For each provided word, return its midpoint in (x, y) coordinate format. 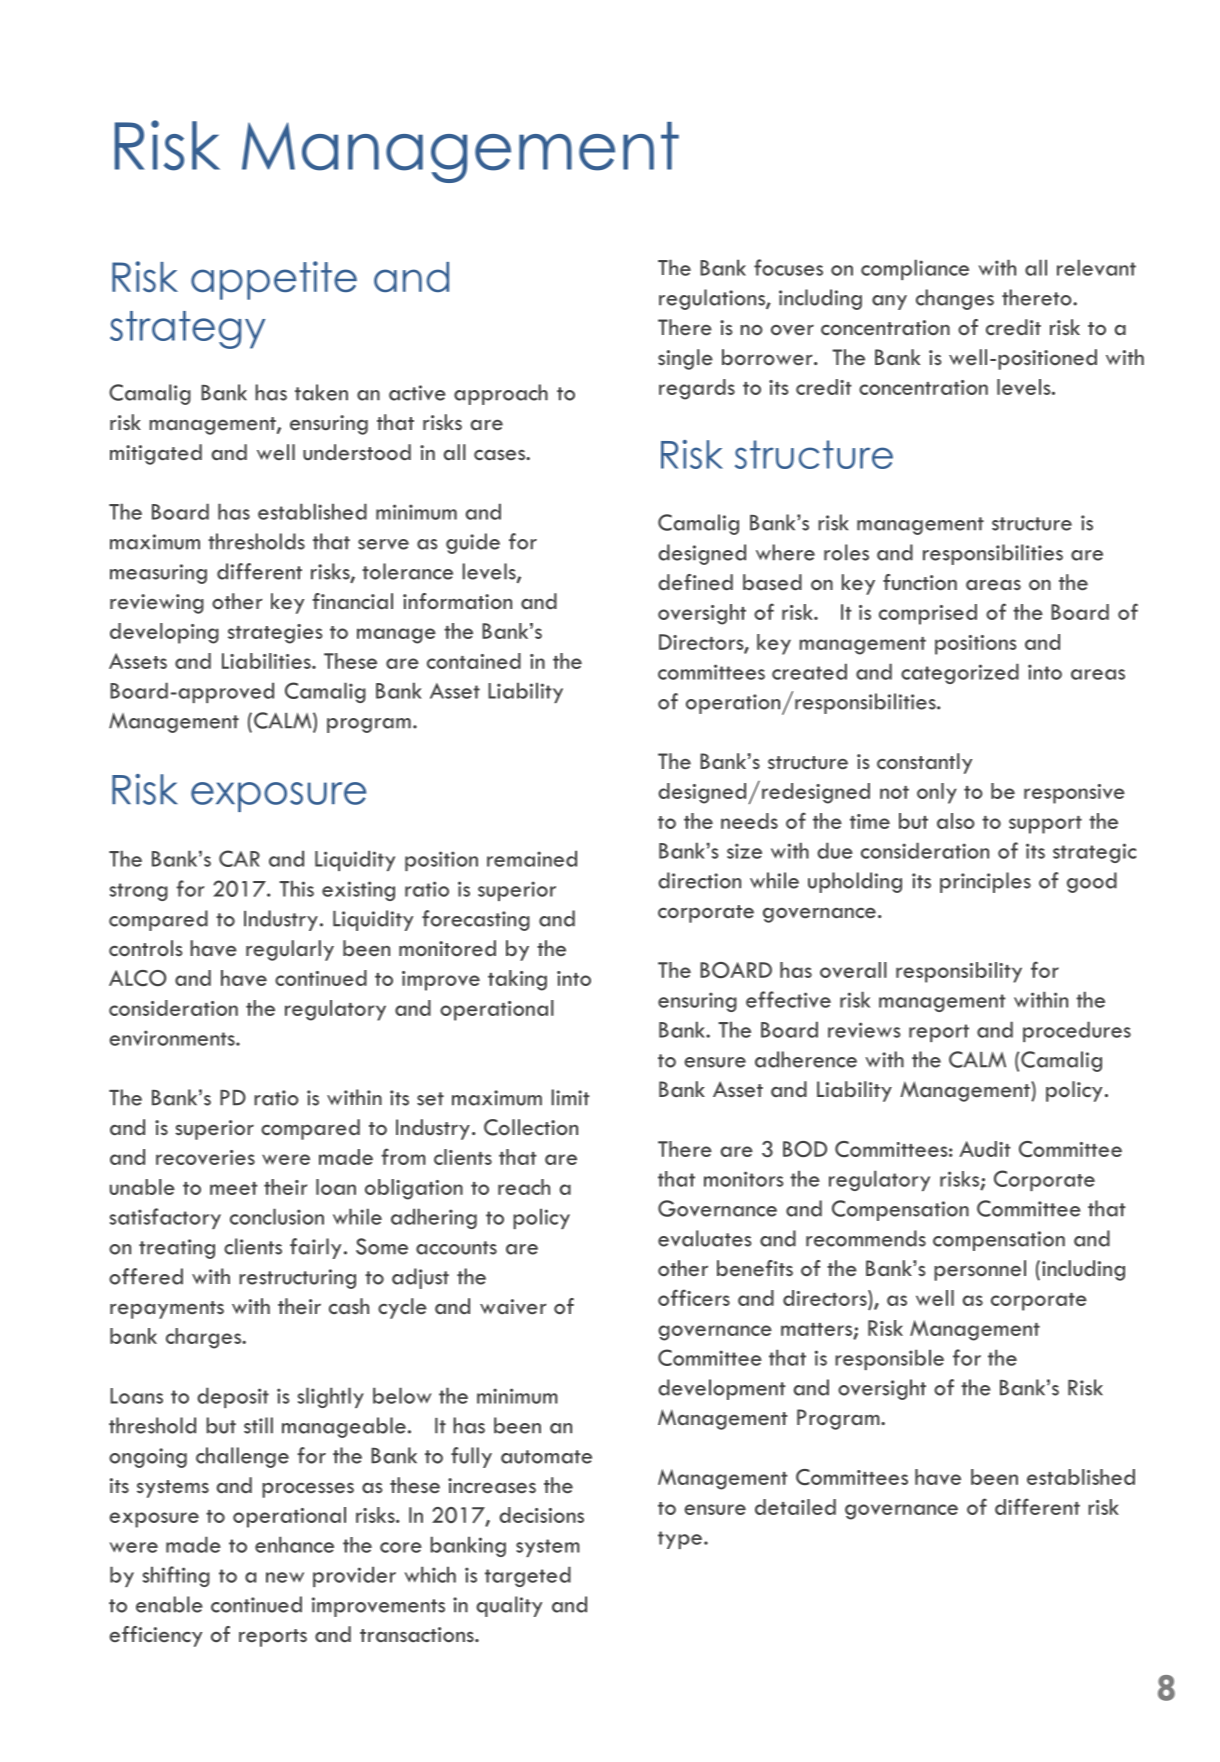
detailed (795, 1507)
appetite (274, 280)
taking (517, 980)
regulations (713, 299)
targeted (528, 1577)
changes (955, 299)
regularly (290, 950)
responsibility (959, 972)
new (285, 1577)
